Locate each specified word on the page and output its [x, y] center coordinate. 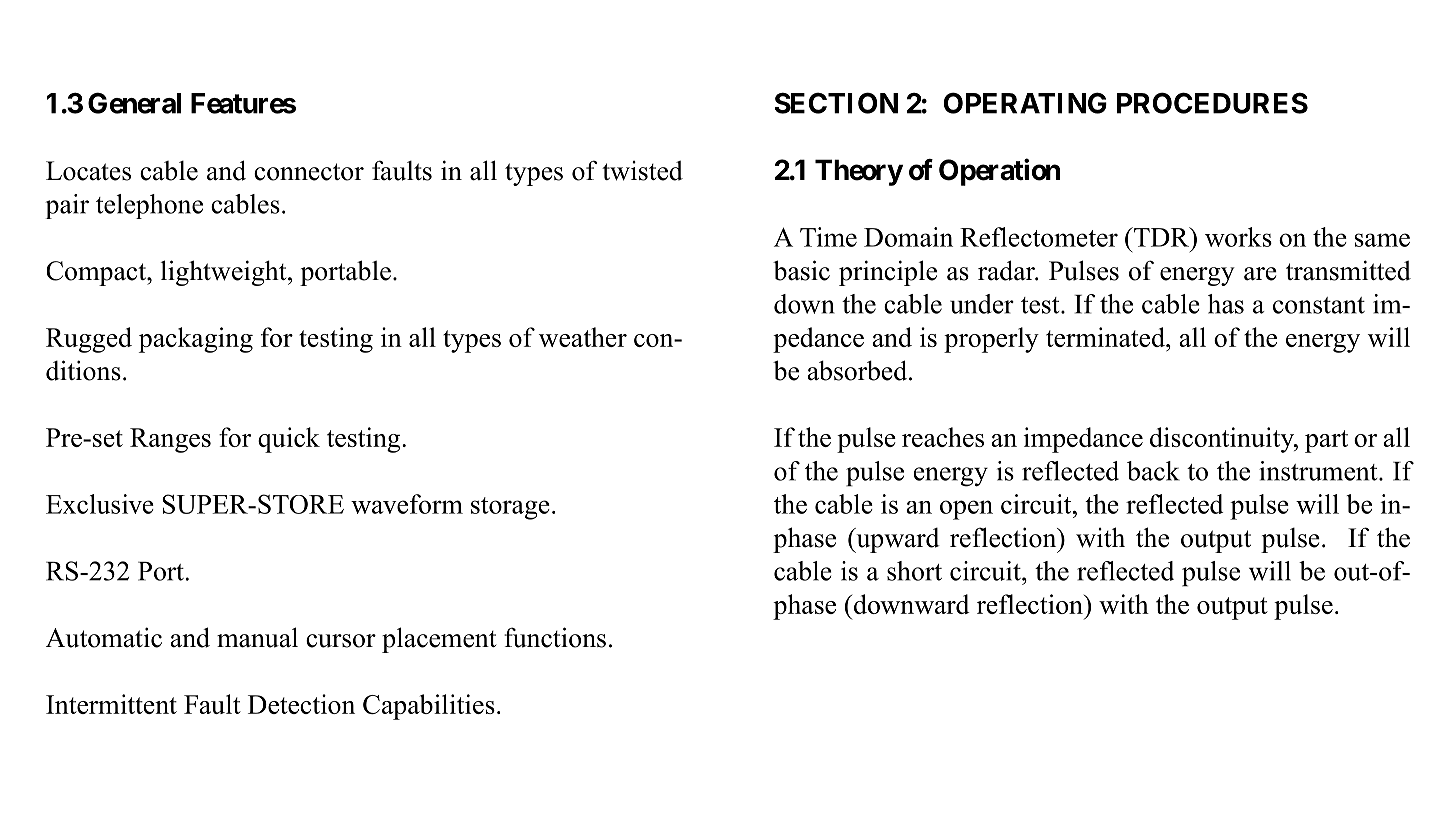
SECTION [836, 103]
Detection [301, 704]
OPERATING [1025, 103]
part [1326, 441]
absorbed [858, 370]
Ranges [170, 440]
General [134, 103]
